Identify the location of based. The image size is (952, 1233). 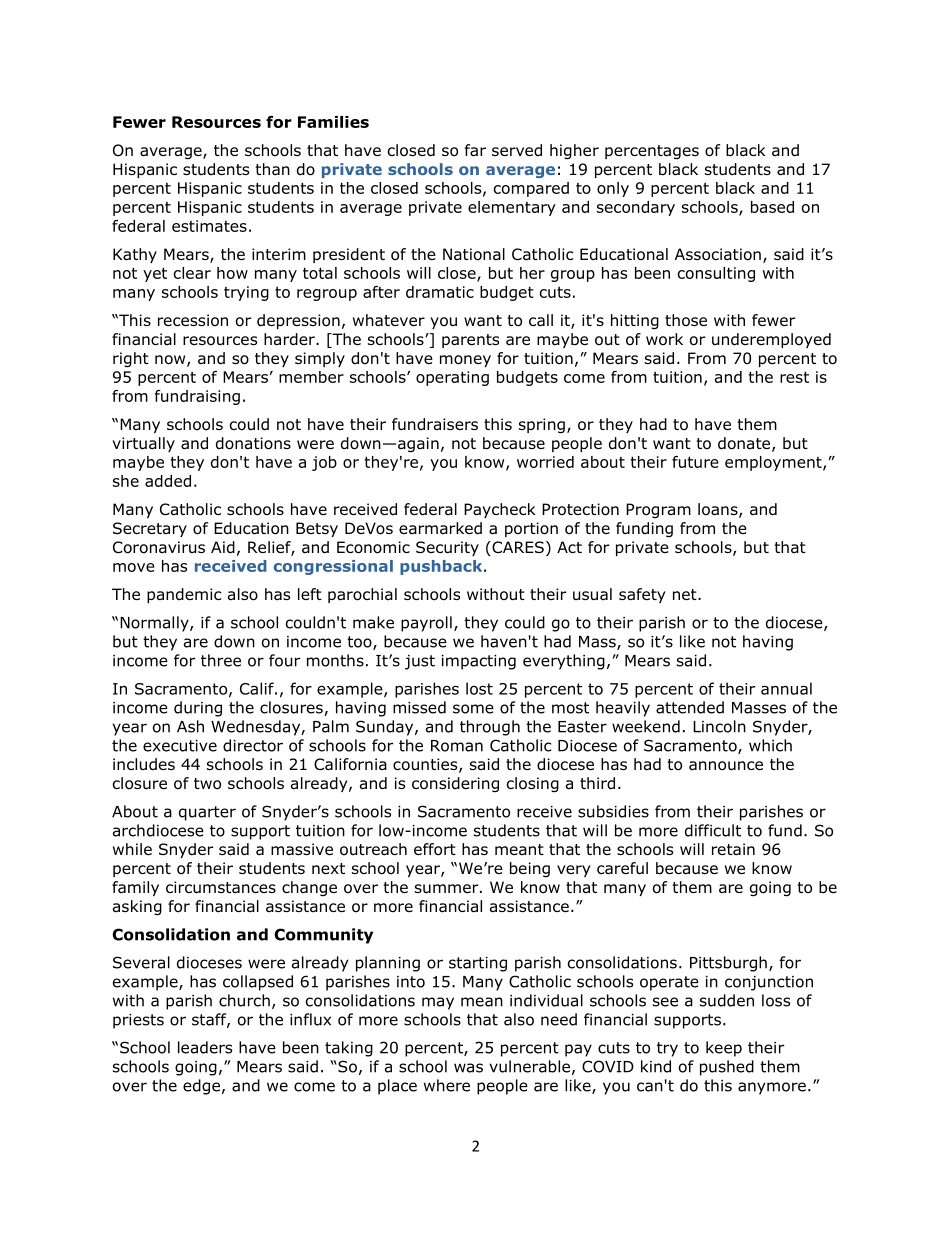
(772, 207).
